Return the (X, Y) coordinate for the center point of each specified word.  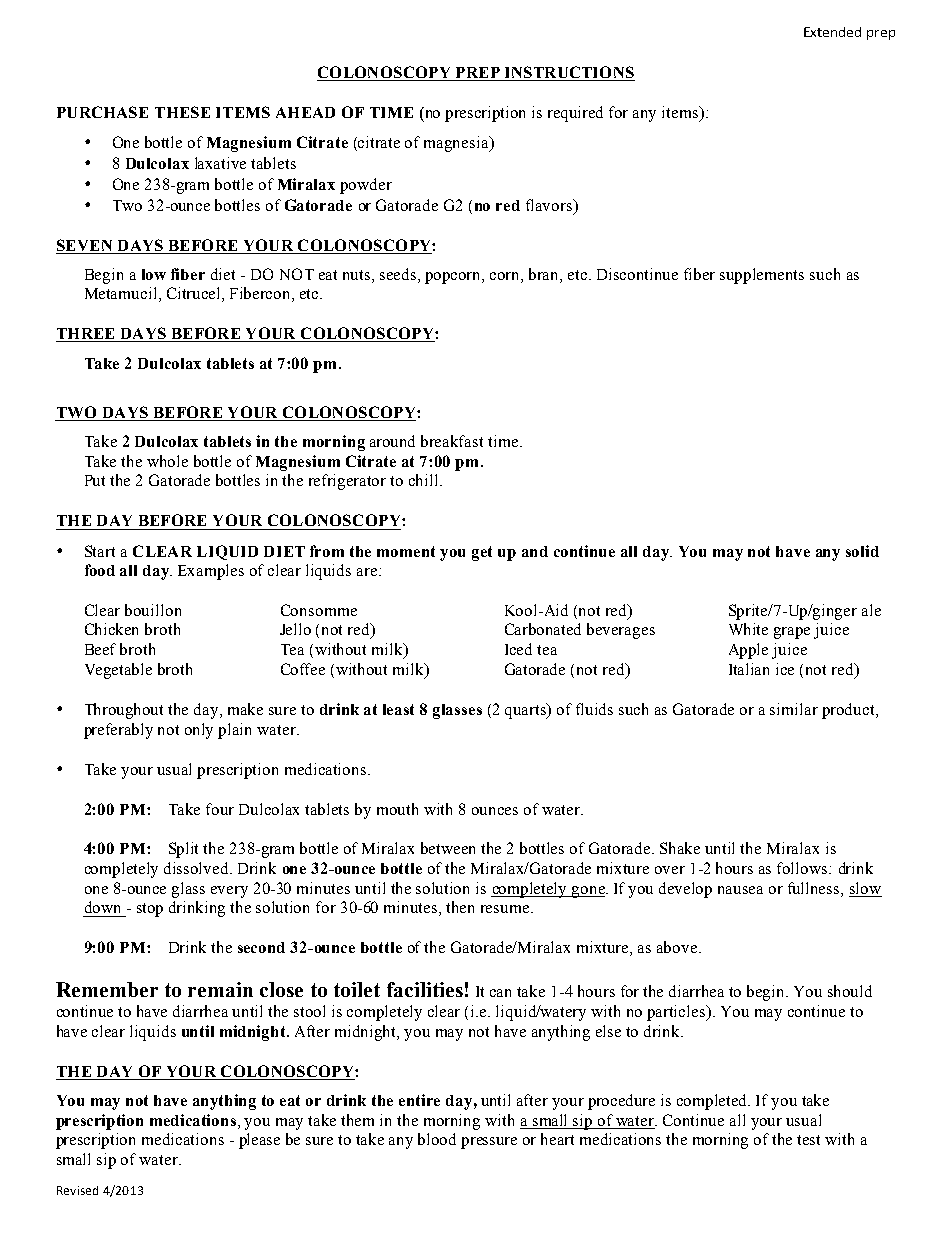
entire (419, 1100)
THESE (182, 112)
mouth (397, 809)
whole (167, 461)
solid (862, 551)
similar (794, 709)
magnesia (457, 144)
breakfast (452, 441)
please (259, 1141)
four (220, 809)
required (575, 114)
